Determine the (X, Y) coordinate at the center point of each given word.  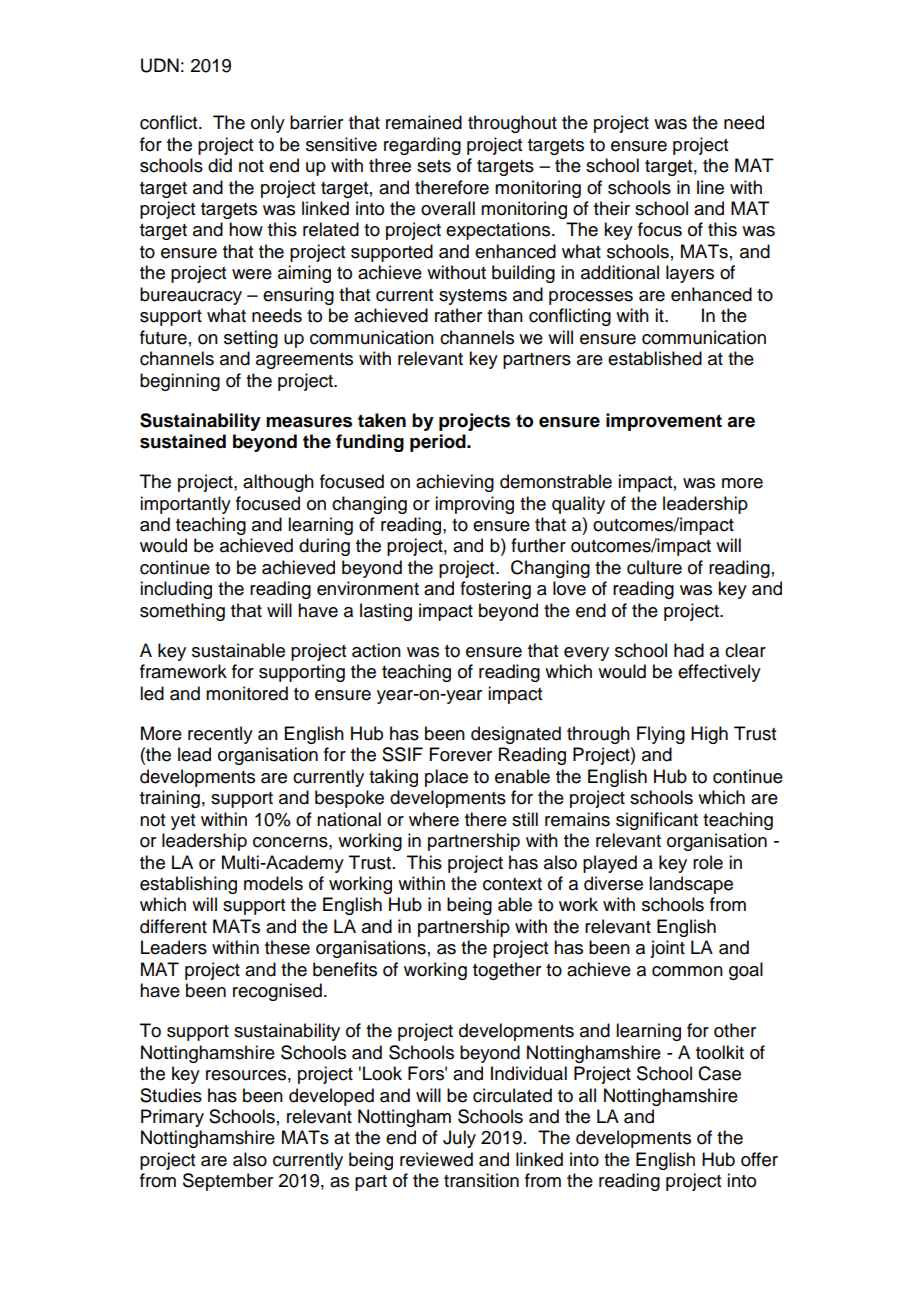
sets (434, 166)
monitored (247, 693)
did (220, 165)
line (710, 187)
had (689, 650)
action (376, 650)
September (228, 1182)
